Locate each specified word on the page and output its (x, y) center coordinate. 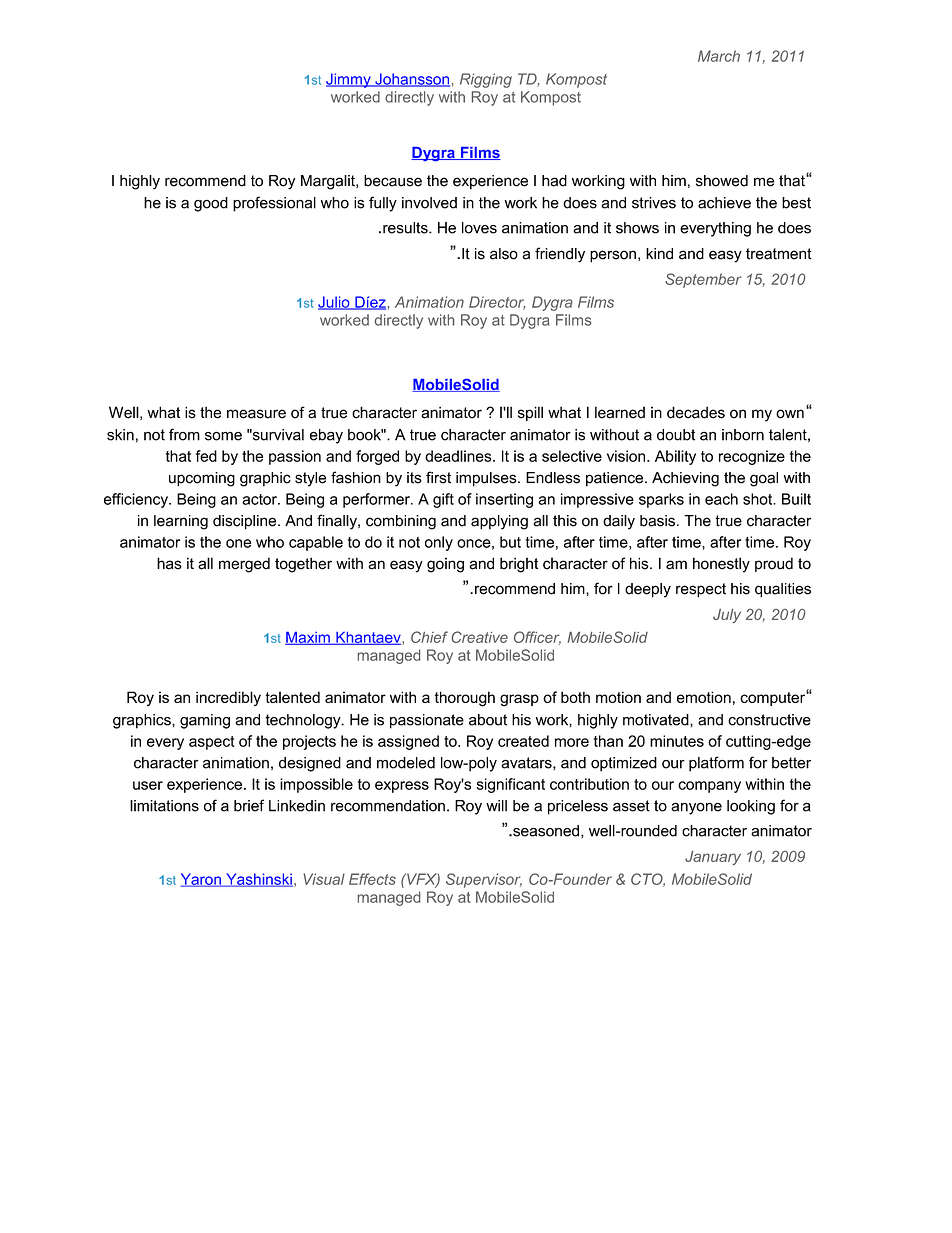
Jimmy (349, 80)
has (169, 563)
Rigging (486, 80)
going (445, 565)
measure (256, 414)
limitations (164, 806)
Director (497, 303)
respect (701, 590)
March (719, 56)
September (703, 280)
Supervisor (484, 880)
